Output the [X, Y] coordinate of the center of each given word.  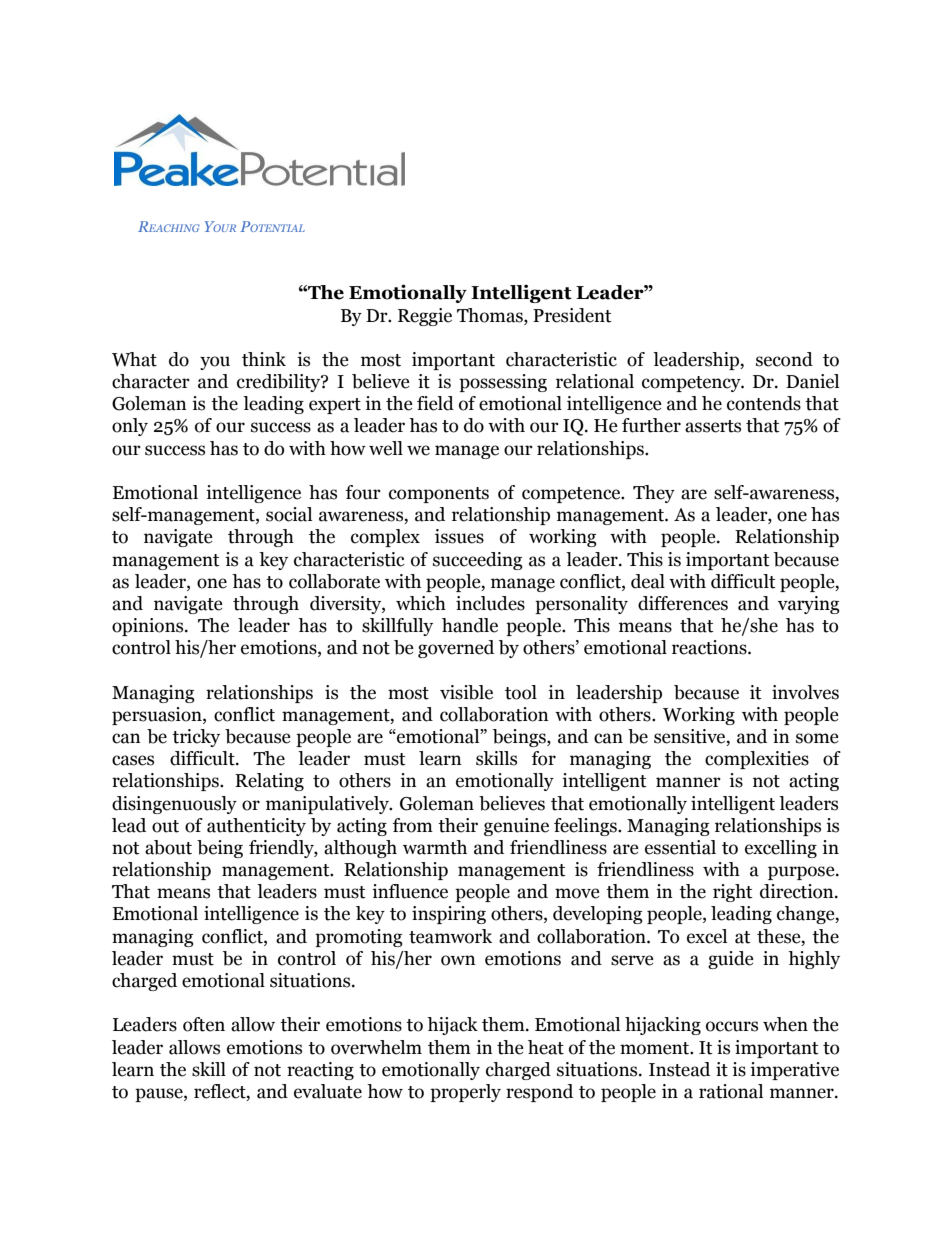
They [654, 494]
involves [805, 692]
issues [459, 536]
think [264, 359]
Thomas [491, 315]
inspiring [449, 915]
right [733, 893]
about [168, 847]
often [204, 1024]
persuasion [158, 716]
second [784, 359]
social [289, 514]
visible [466, 692]
